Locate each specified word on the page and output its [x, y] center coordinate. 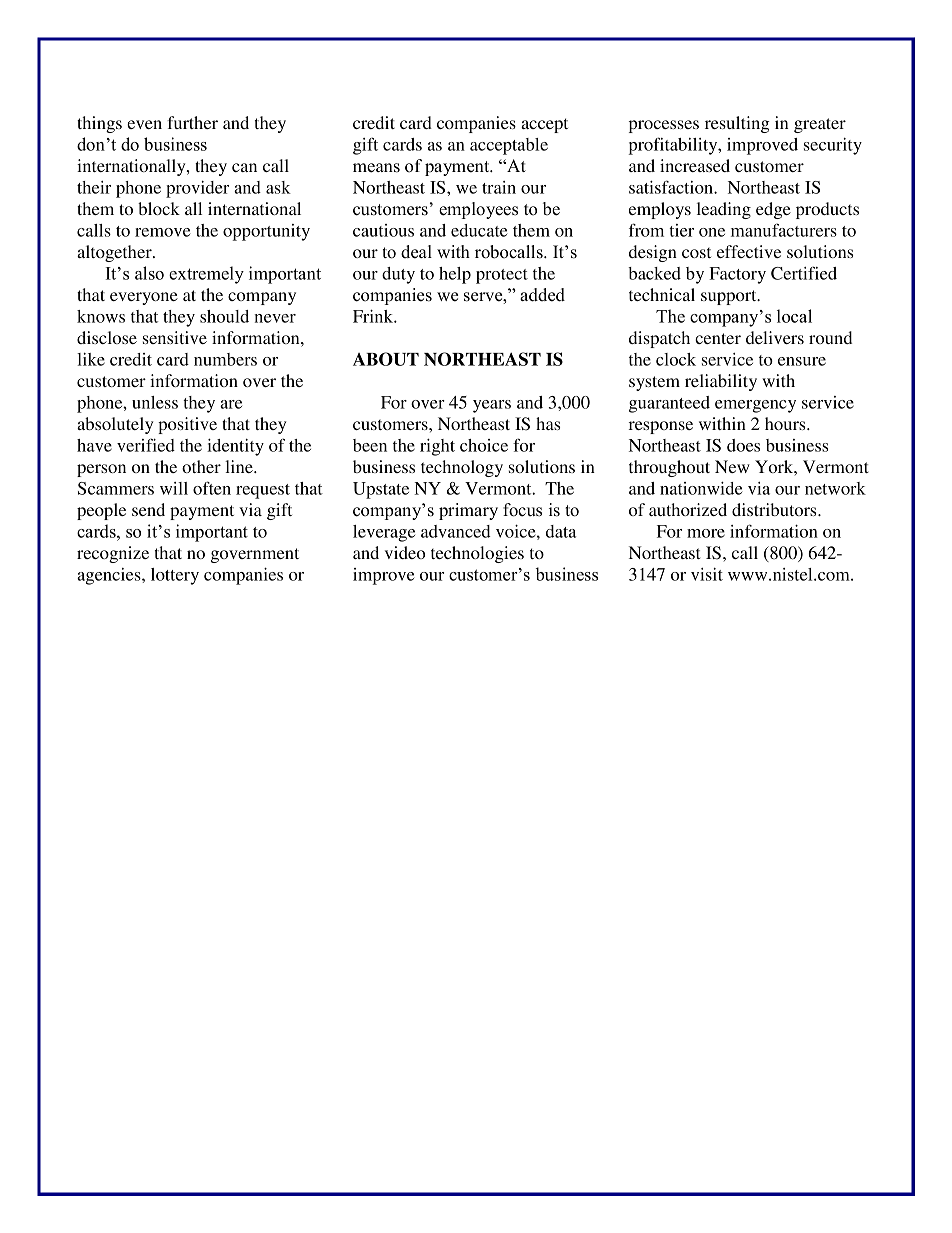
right [437, 447]
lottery [175, 576]
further [192, 122]
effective [749, 251]
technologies [477, 554]
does [743, 445]
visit [707, 574]
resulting [737, 124]
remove [163, 232]
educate [479, 230]
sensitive [175, 337]
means [376, 168]
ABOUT [386, 359]
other [201, 466]
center [718, 338]
